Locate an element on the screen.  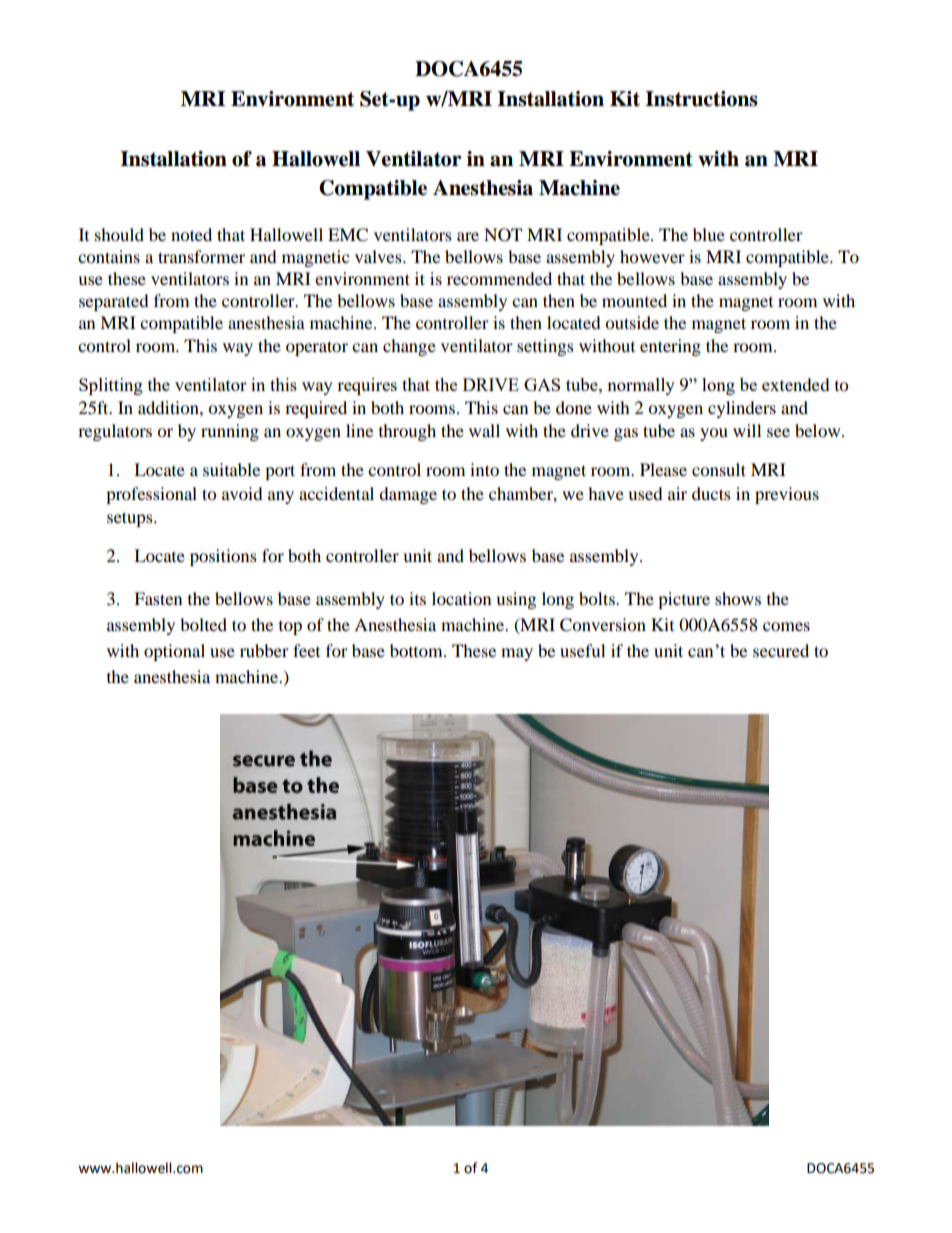
blue is located at coordinates (709, 234).
